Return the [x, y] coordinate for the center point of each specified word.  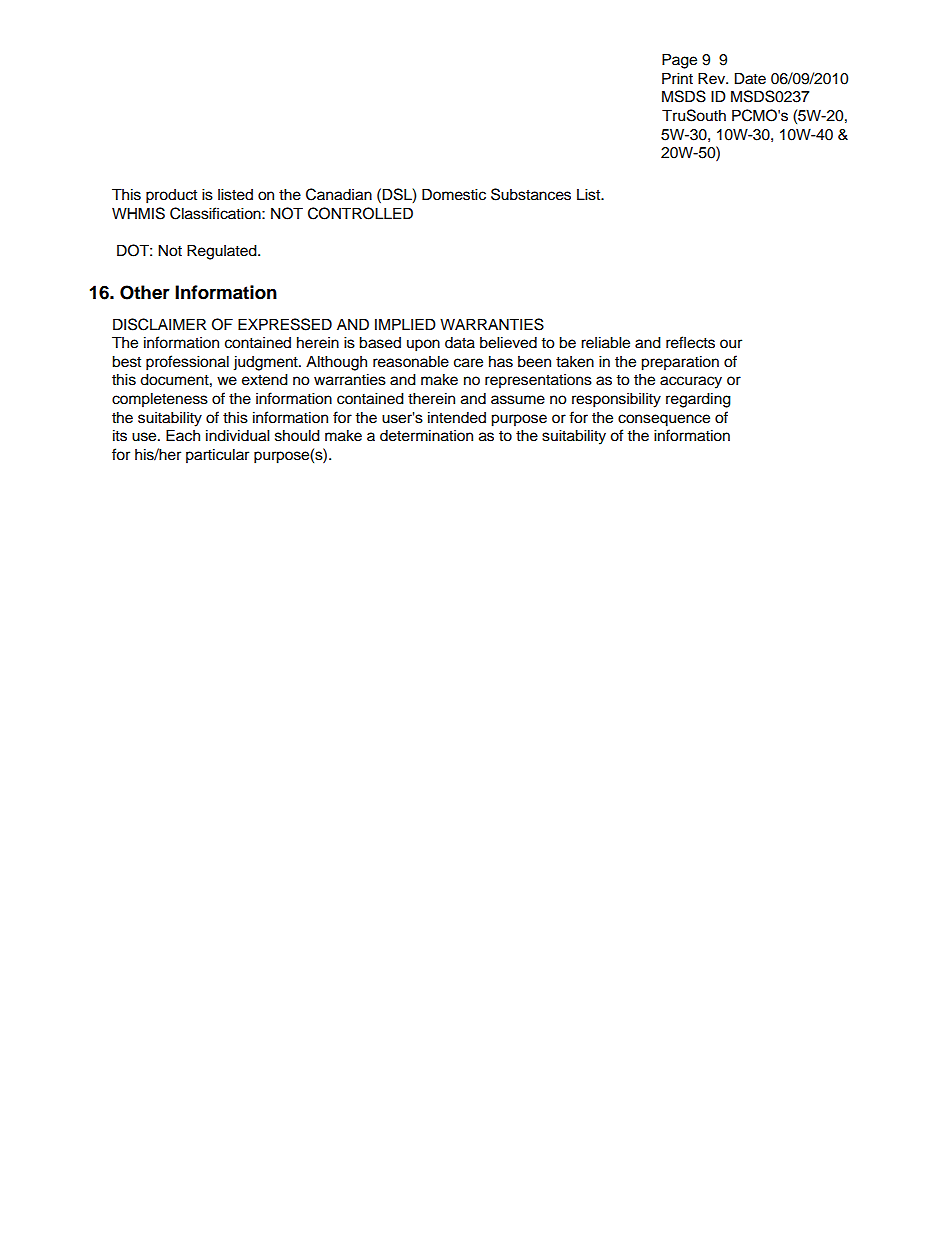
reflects [690, 342]
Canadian [339, 194]
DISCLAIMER [159, 324]
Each [183, 435]
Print [677, 78]
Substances [531, 194]
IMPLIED [405, 324]
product [171, 196]
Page [679, 61]
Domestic [454, 194]
